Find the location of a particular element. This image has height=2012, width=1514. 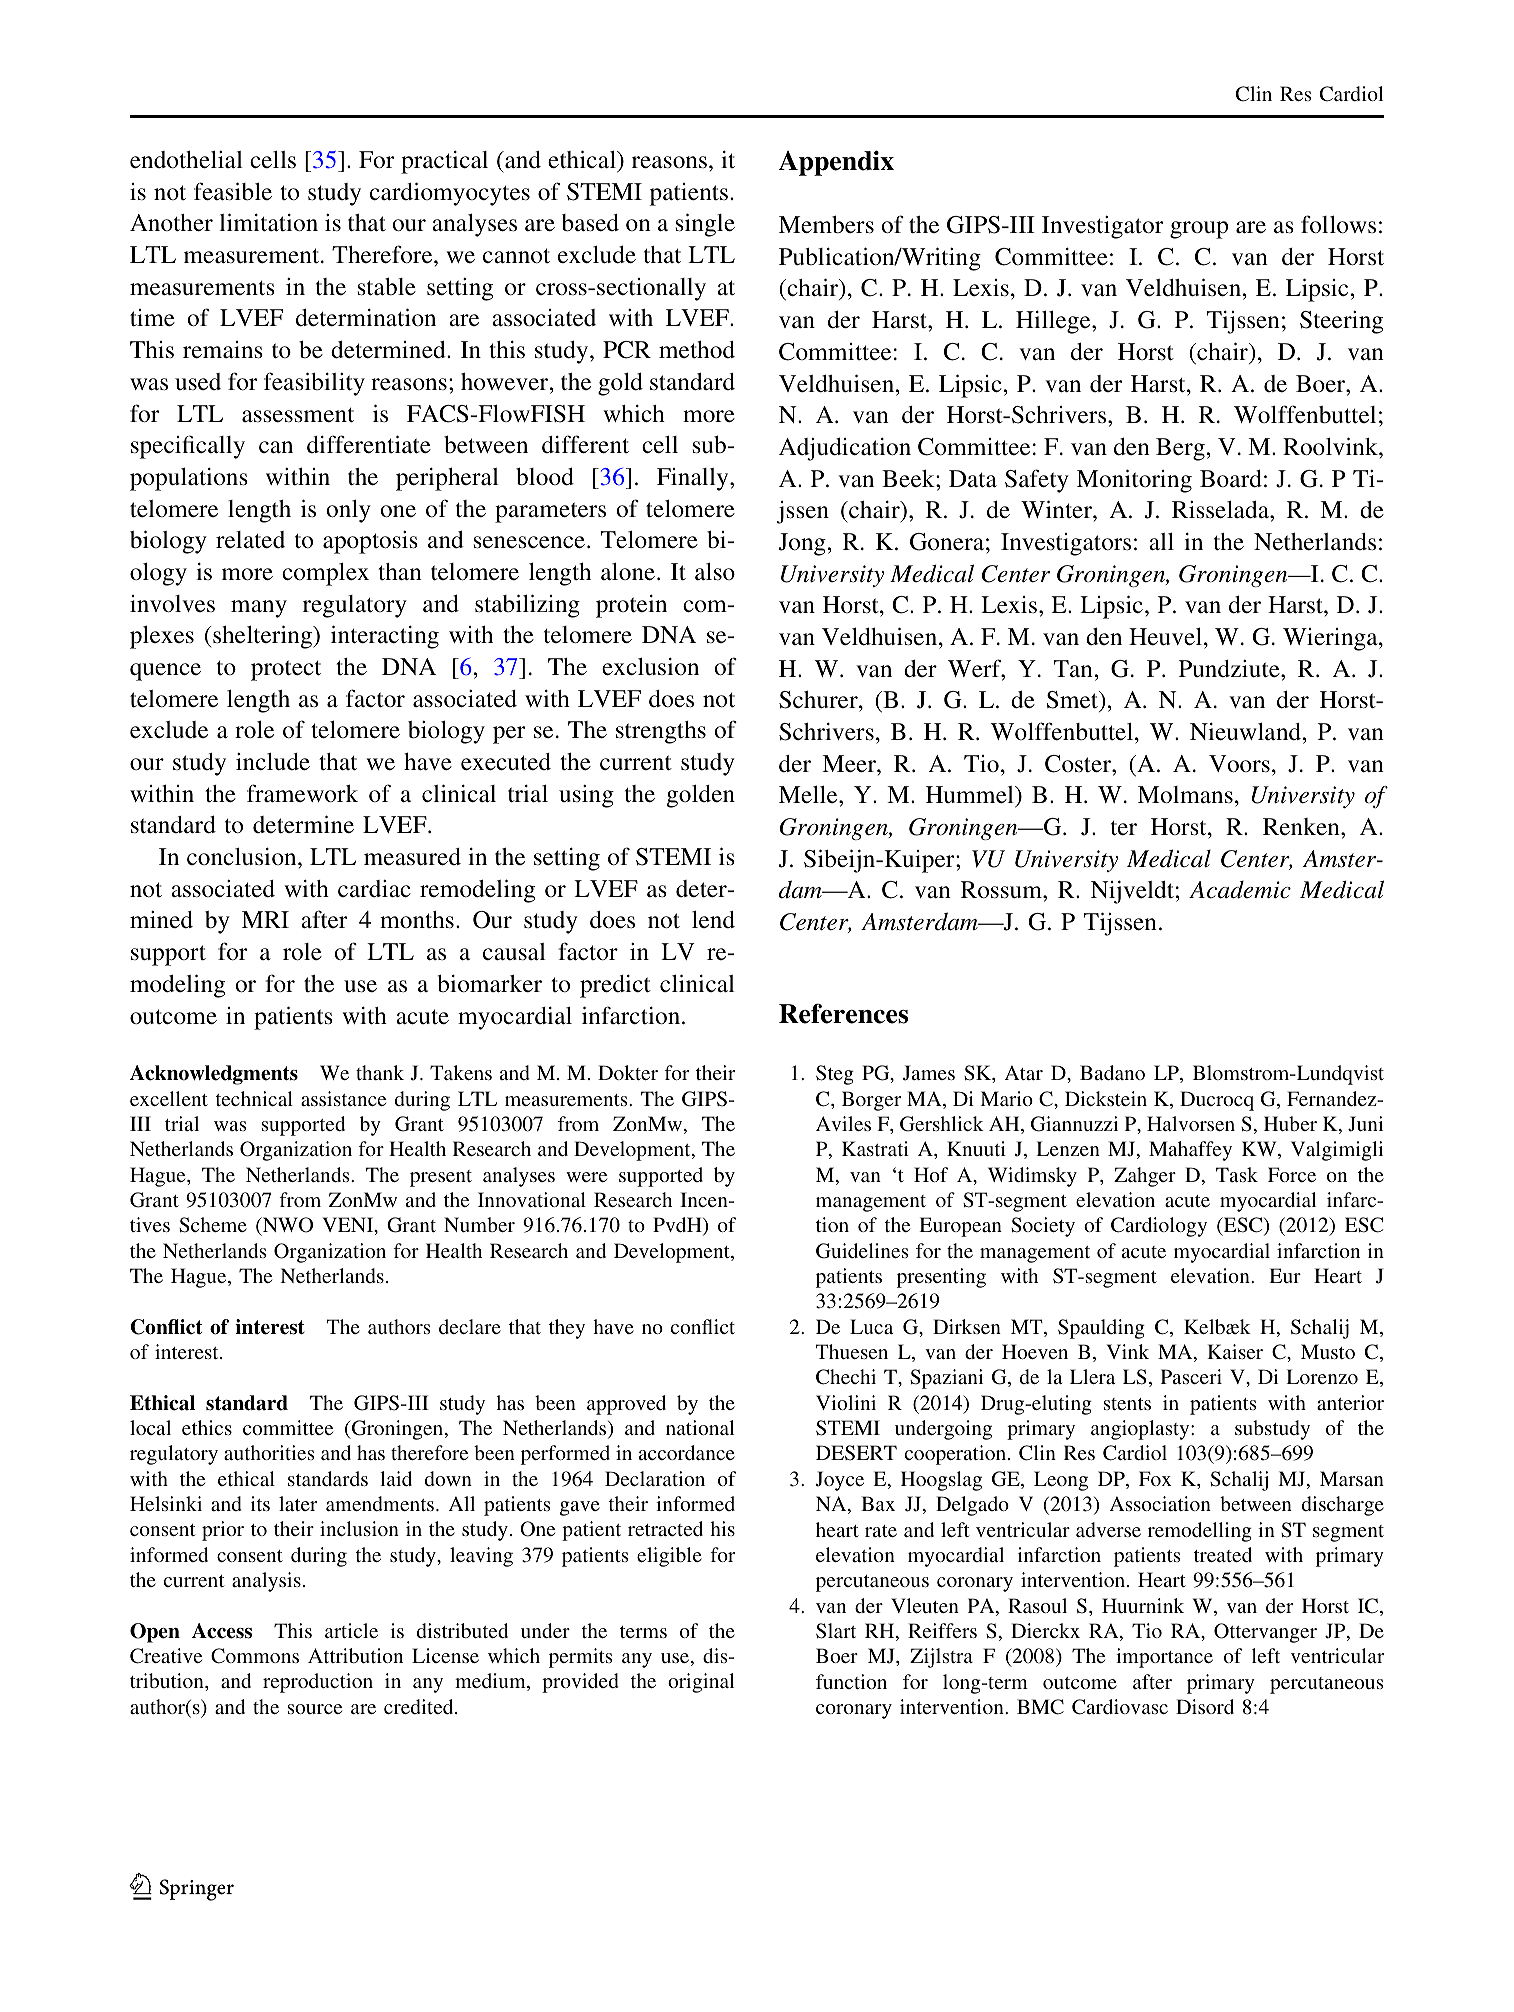

Board is located at coordinates (1231, 478).
